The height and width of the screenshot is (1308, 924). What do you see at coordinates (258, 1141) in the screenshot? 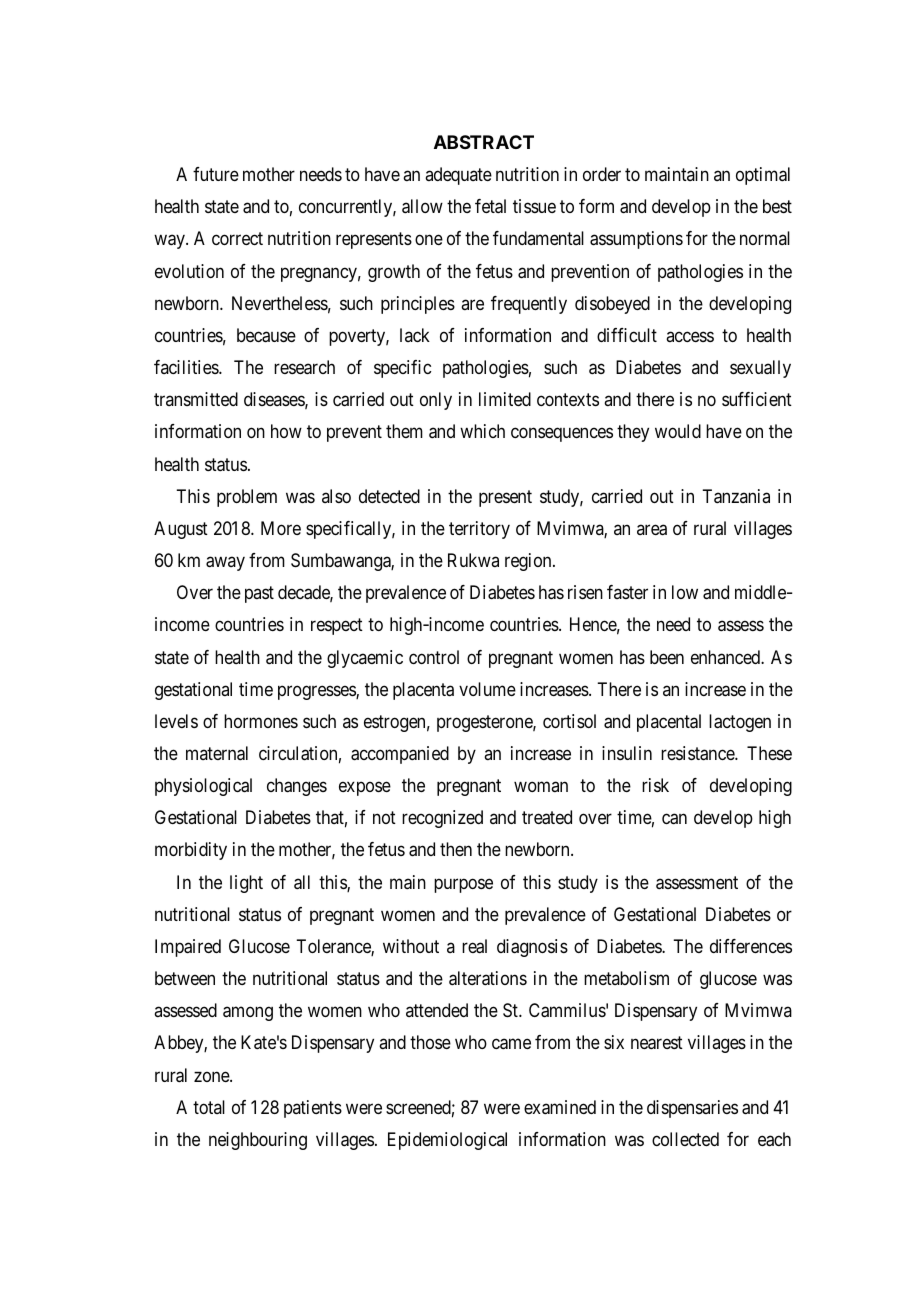
I see `neighbouring` at bounding box center [258, 1141].
